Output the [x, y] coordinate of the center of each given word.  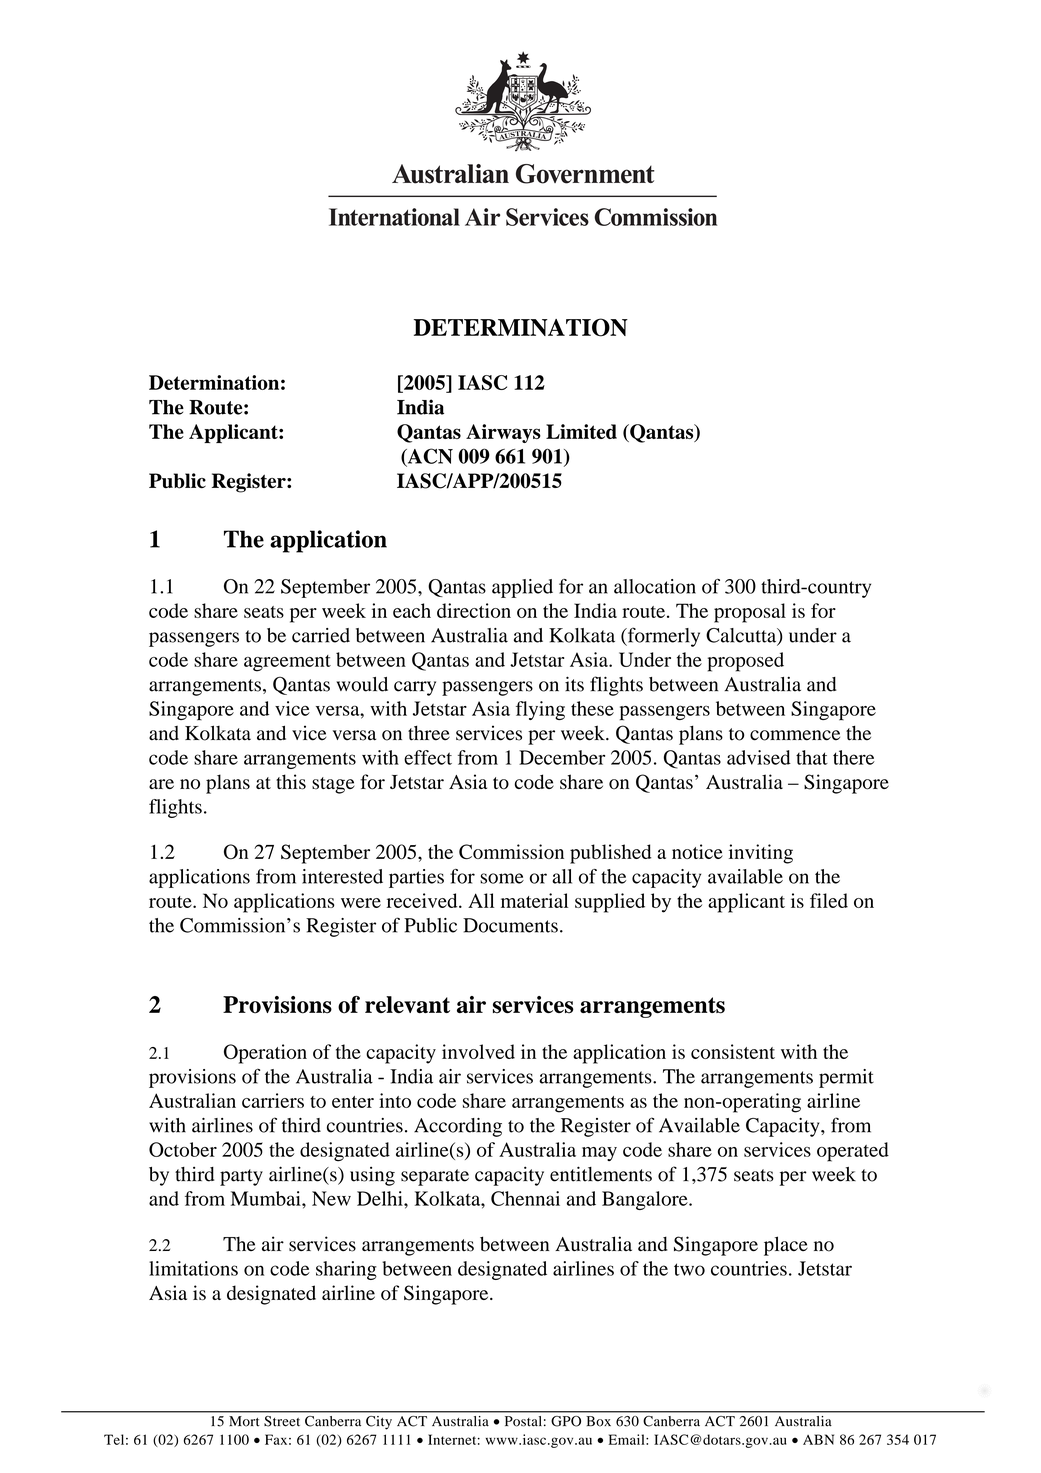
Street [282, 1421]
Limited [581, 431]
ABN [818, 1439]
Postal [523, 1421]
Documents [510, 925]
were [361, 903]
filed [829, 900]
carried [321, 635]
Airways [503, 433]
